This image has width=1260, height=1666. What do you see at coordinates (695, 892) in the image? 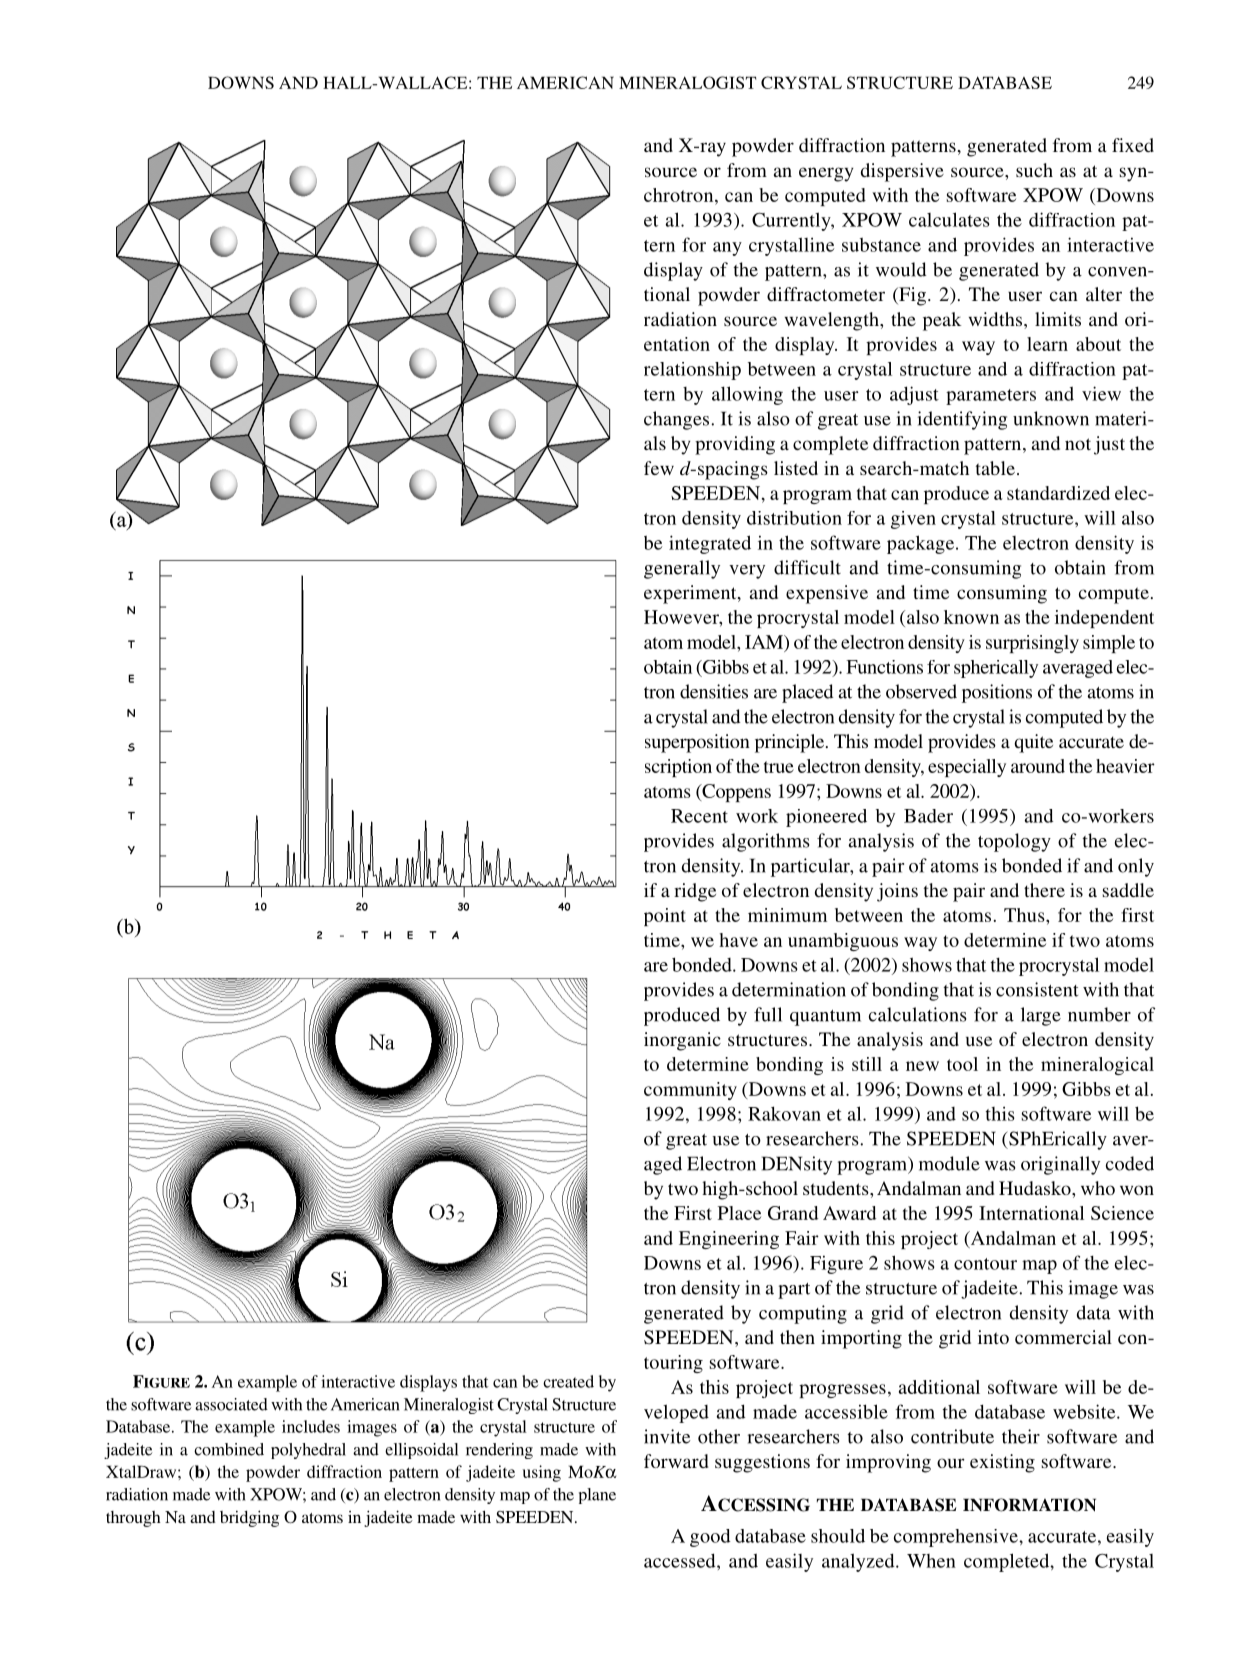
I see `ridge` at bounding box center [695, 892].
